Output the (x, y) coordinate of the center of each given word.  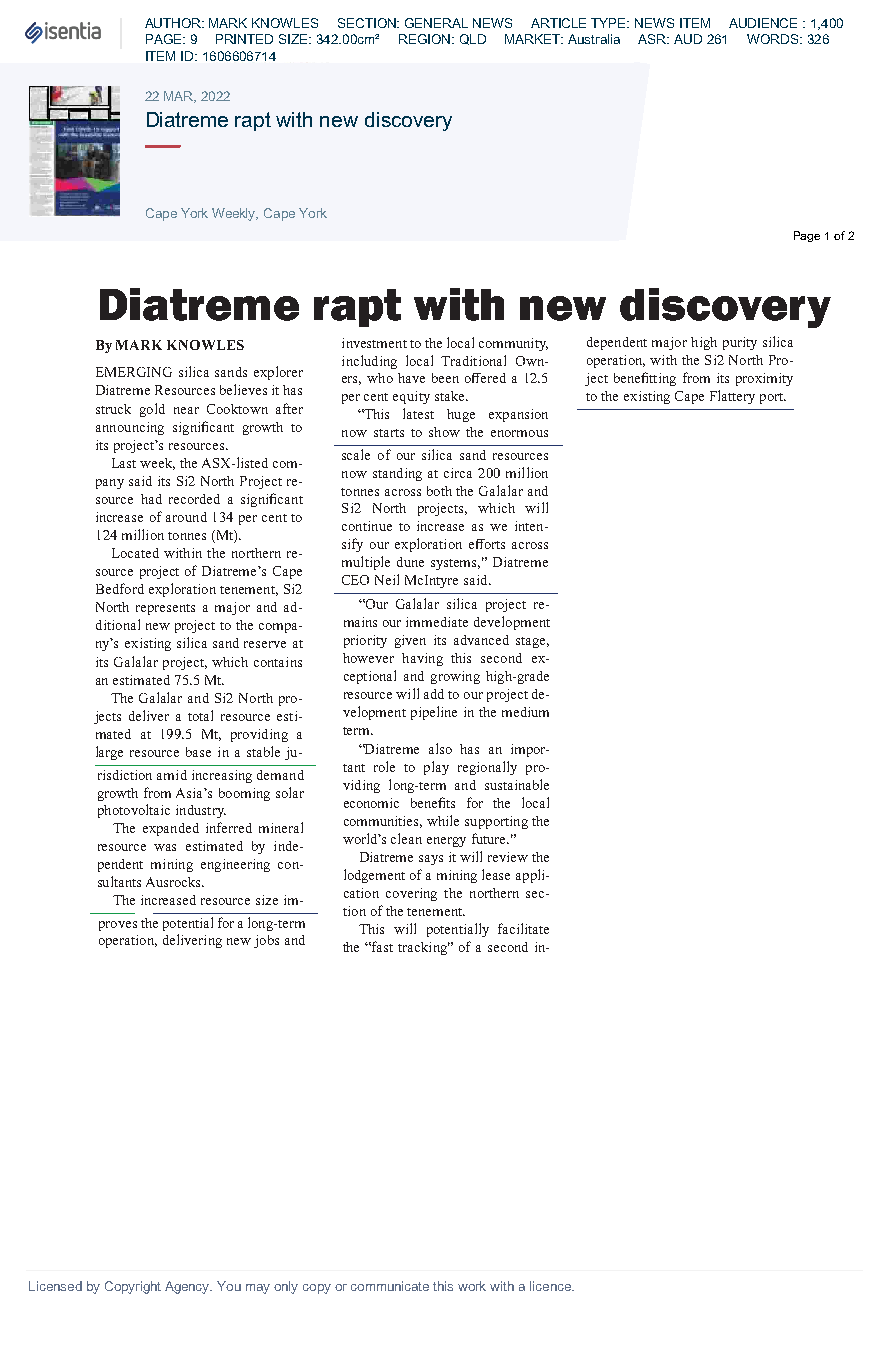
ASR (653, 39)
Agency (188, 1287)
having (422, 659)
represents (165, 609)
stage (532, 642)
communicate (390, 1286)
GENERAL (436, 23)
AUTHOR (174, 23)
